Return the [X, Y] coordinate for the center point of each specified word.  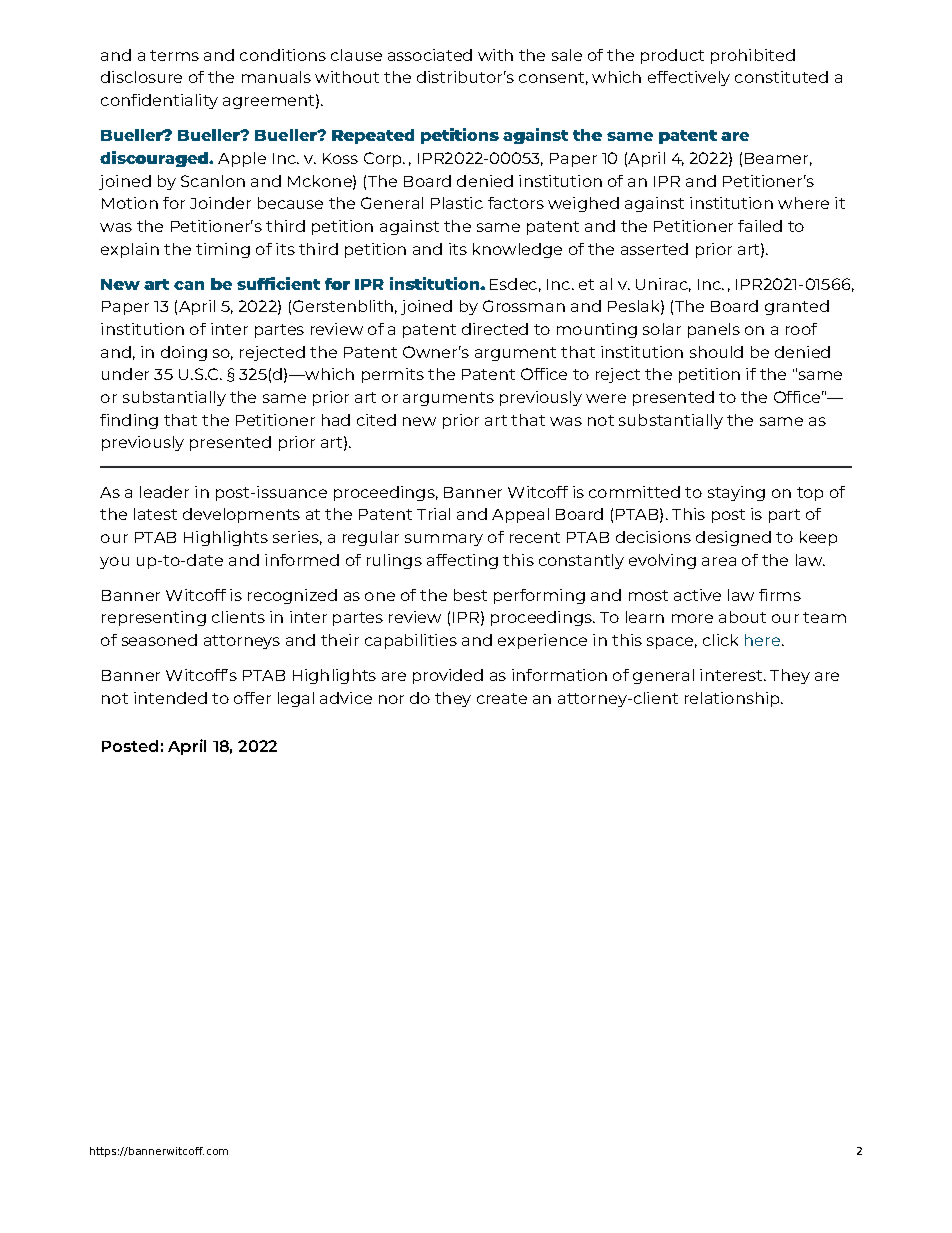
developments [241, 515]
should [716, 352]
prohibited [753, 56]
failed [760, 226]
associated [430, 55]
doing [184, 353]
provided [448, 676]
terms [174, 55]
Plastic [457, 203]
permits [393, 375]
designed [733, 538]
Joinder [220, 203]
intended [170, 698]
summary [444, 540]
